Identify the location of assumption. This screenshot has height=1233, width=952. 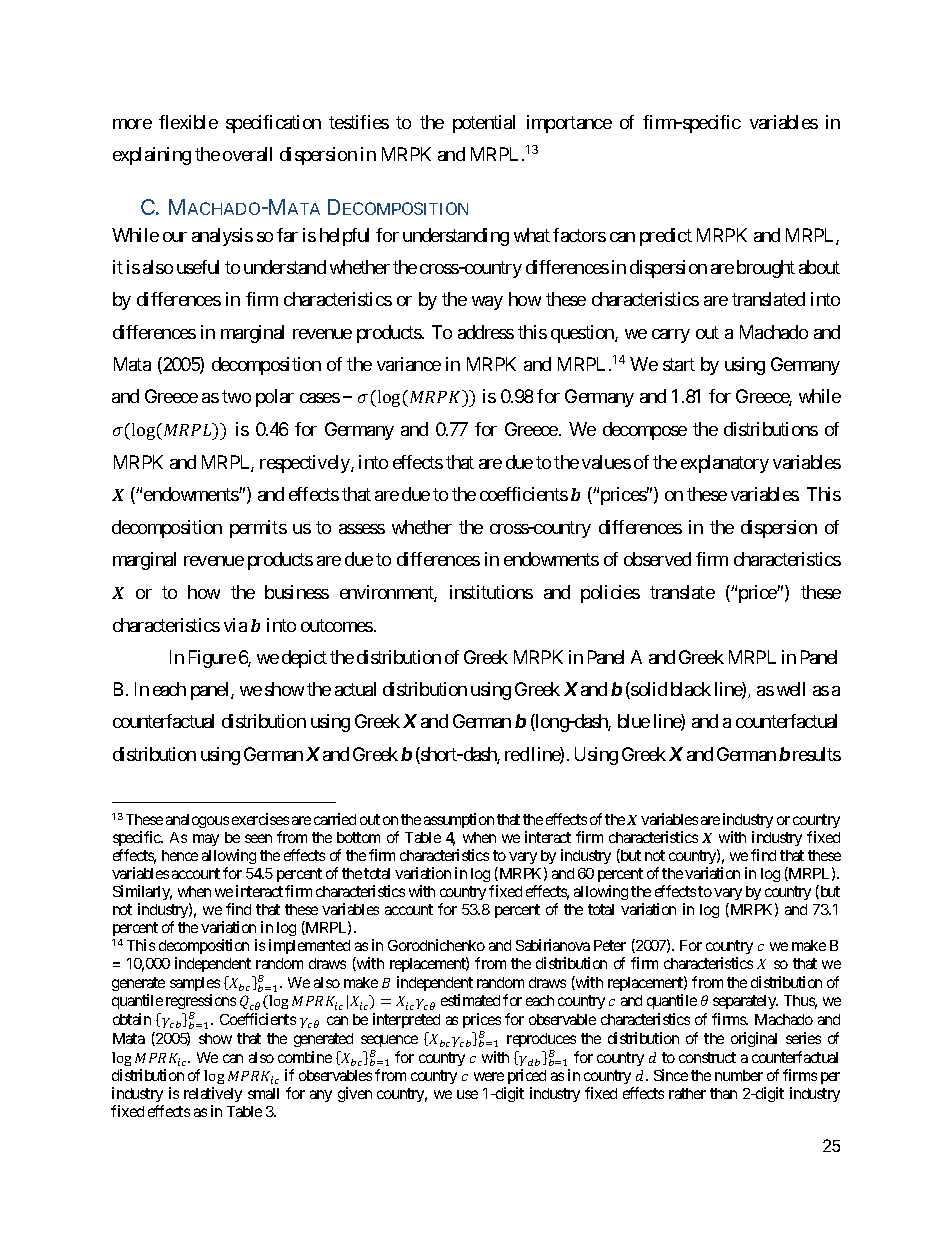
(459, 820).
